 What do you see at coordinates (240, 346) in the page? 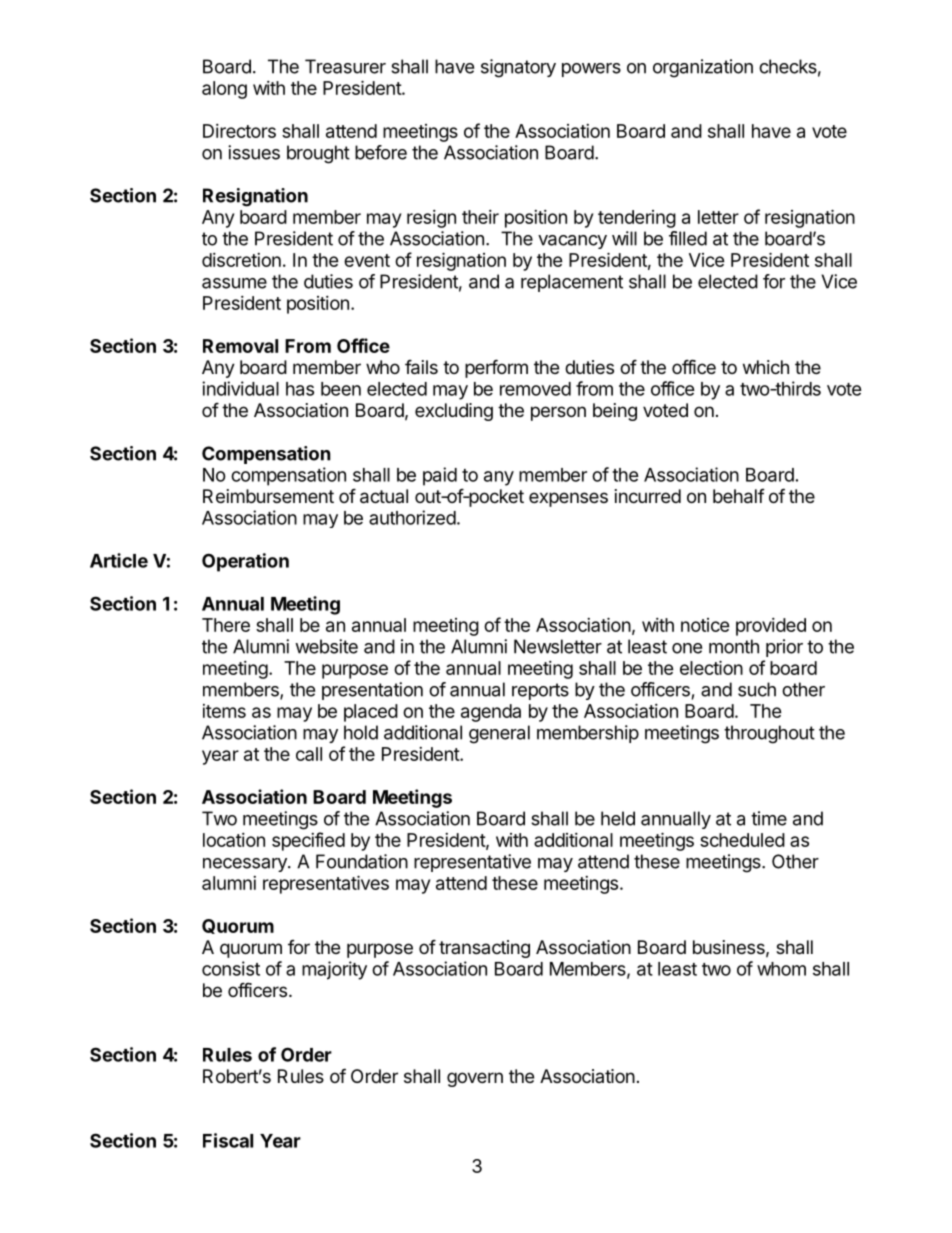
I see `Removal` at bounding box center [240, 346].
